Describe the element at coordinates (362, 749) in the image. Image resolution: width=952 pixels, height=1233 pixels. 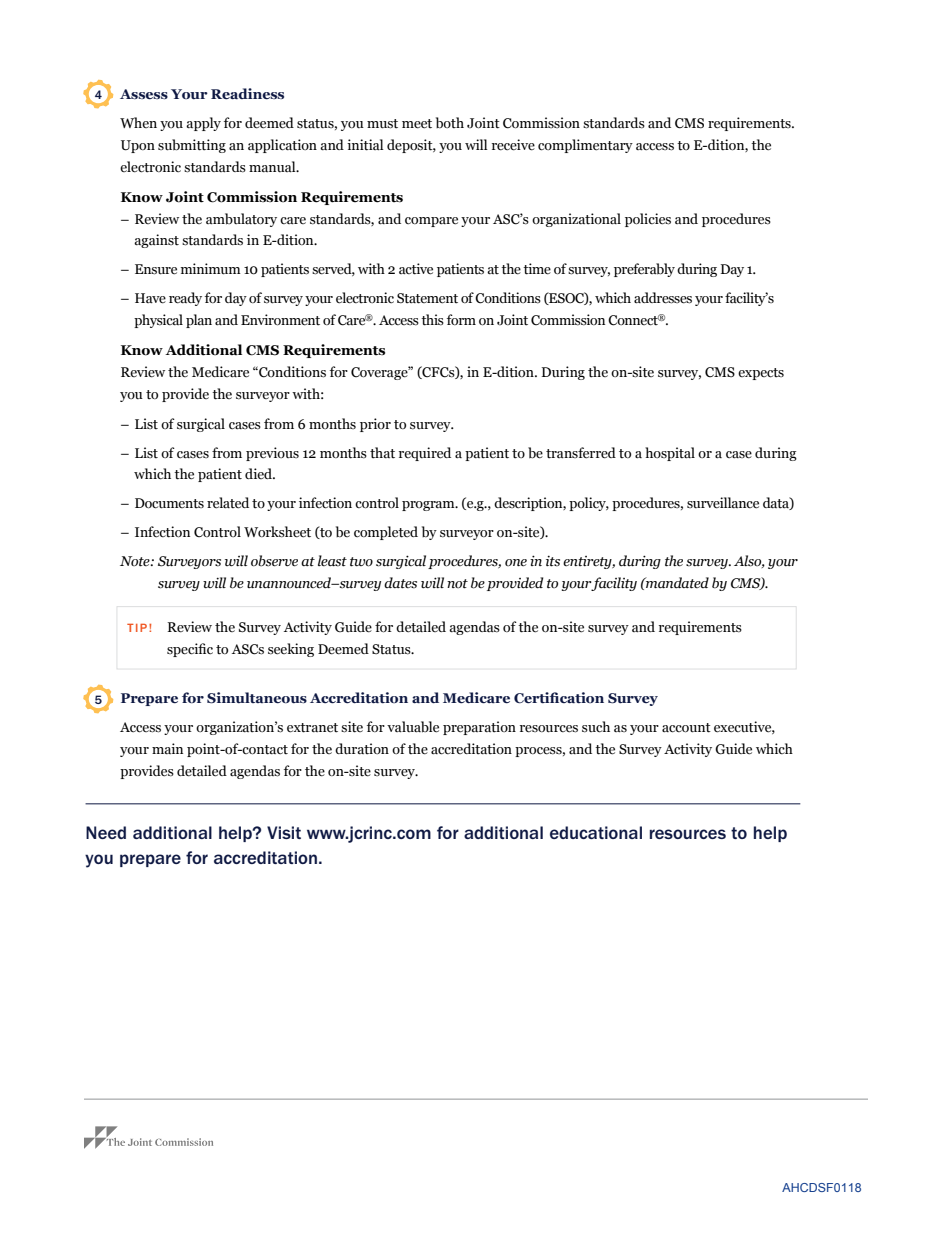
I see `duration` at that location.
